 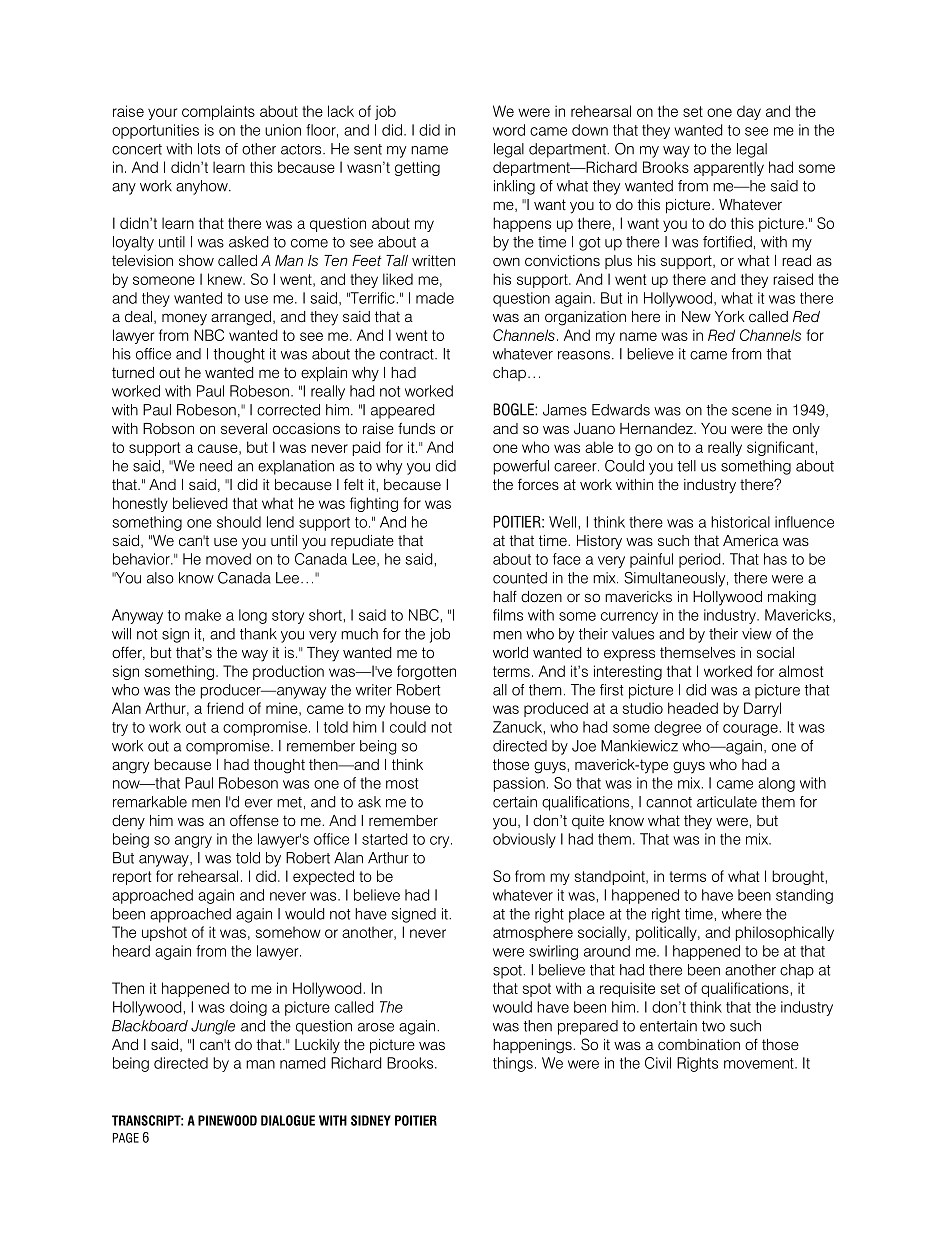 I want to click on view, so click(x=757, y=634).
